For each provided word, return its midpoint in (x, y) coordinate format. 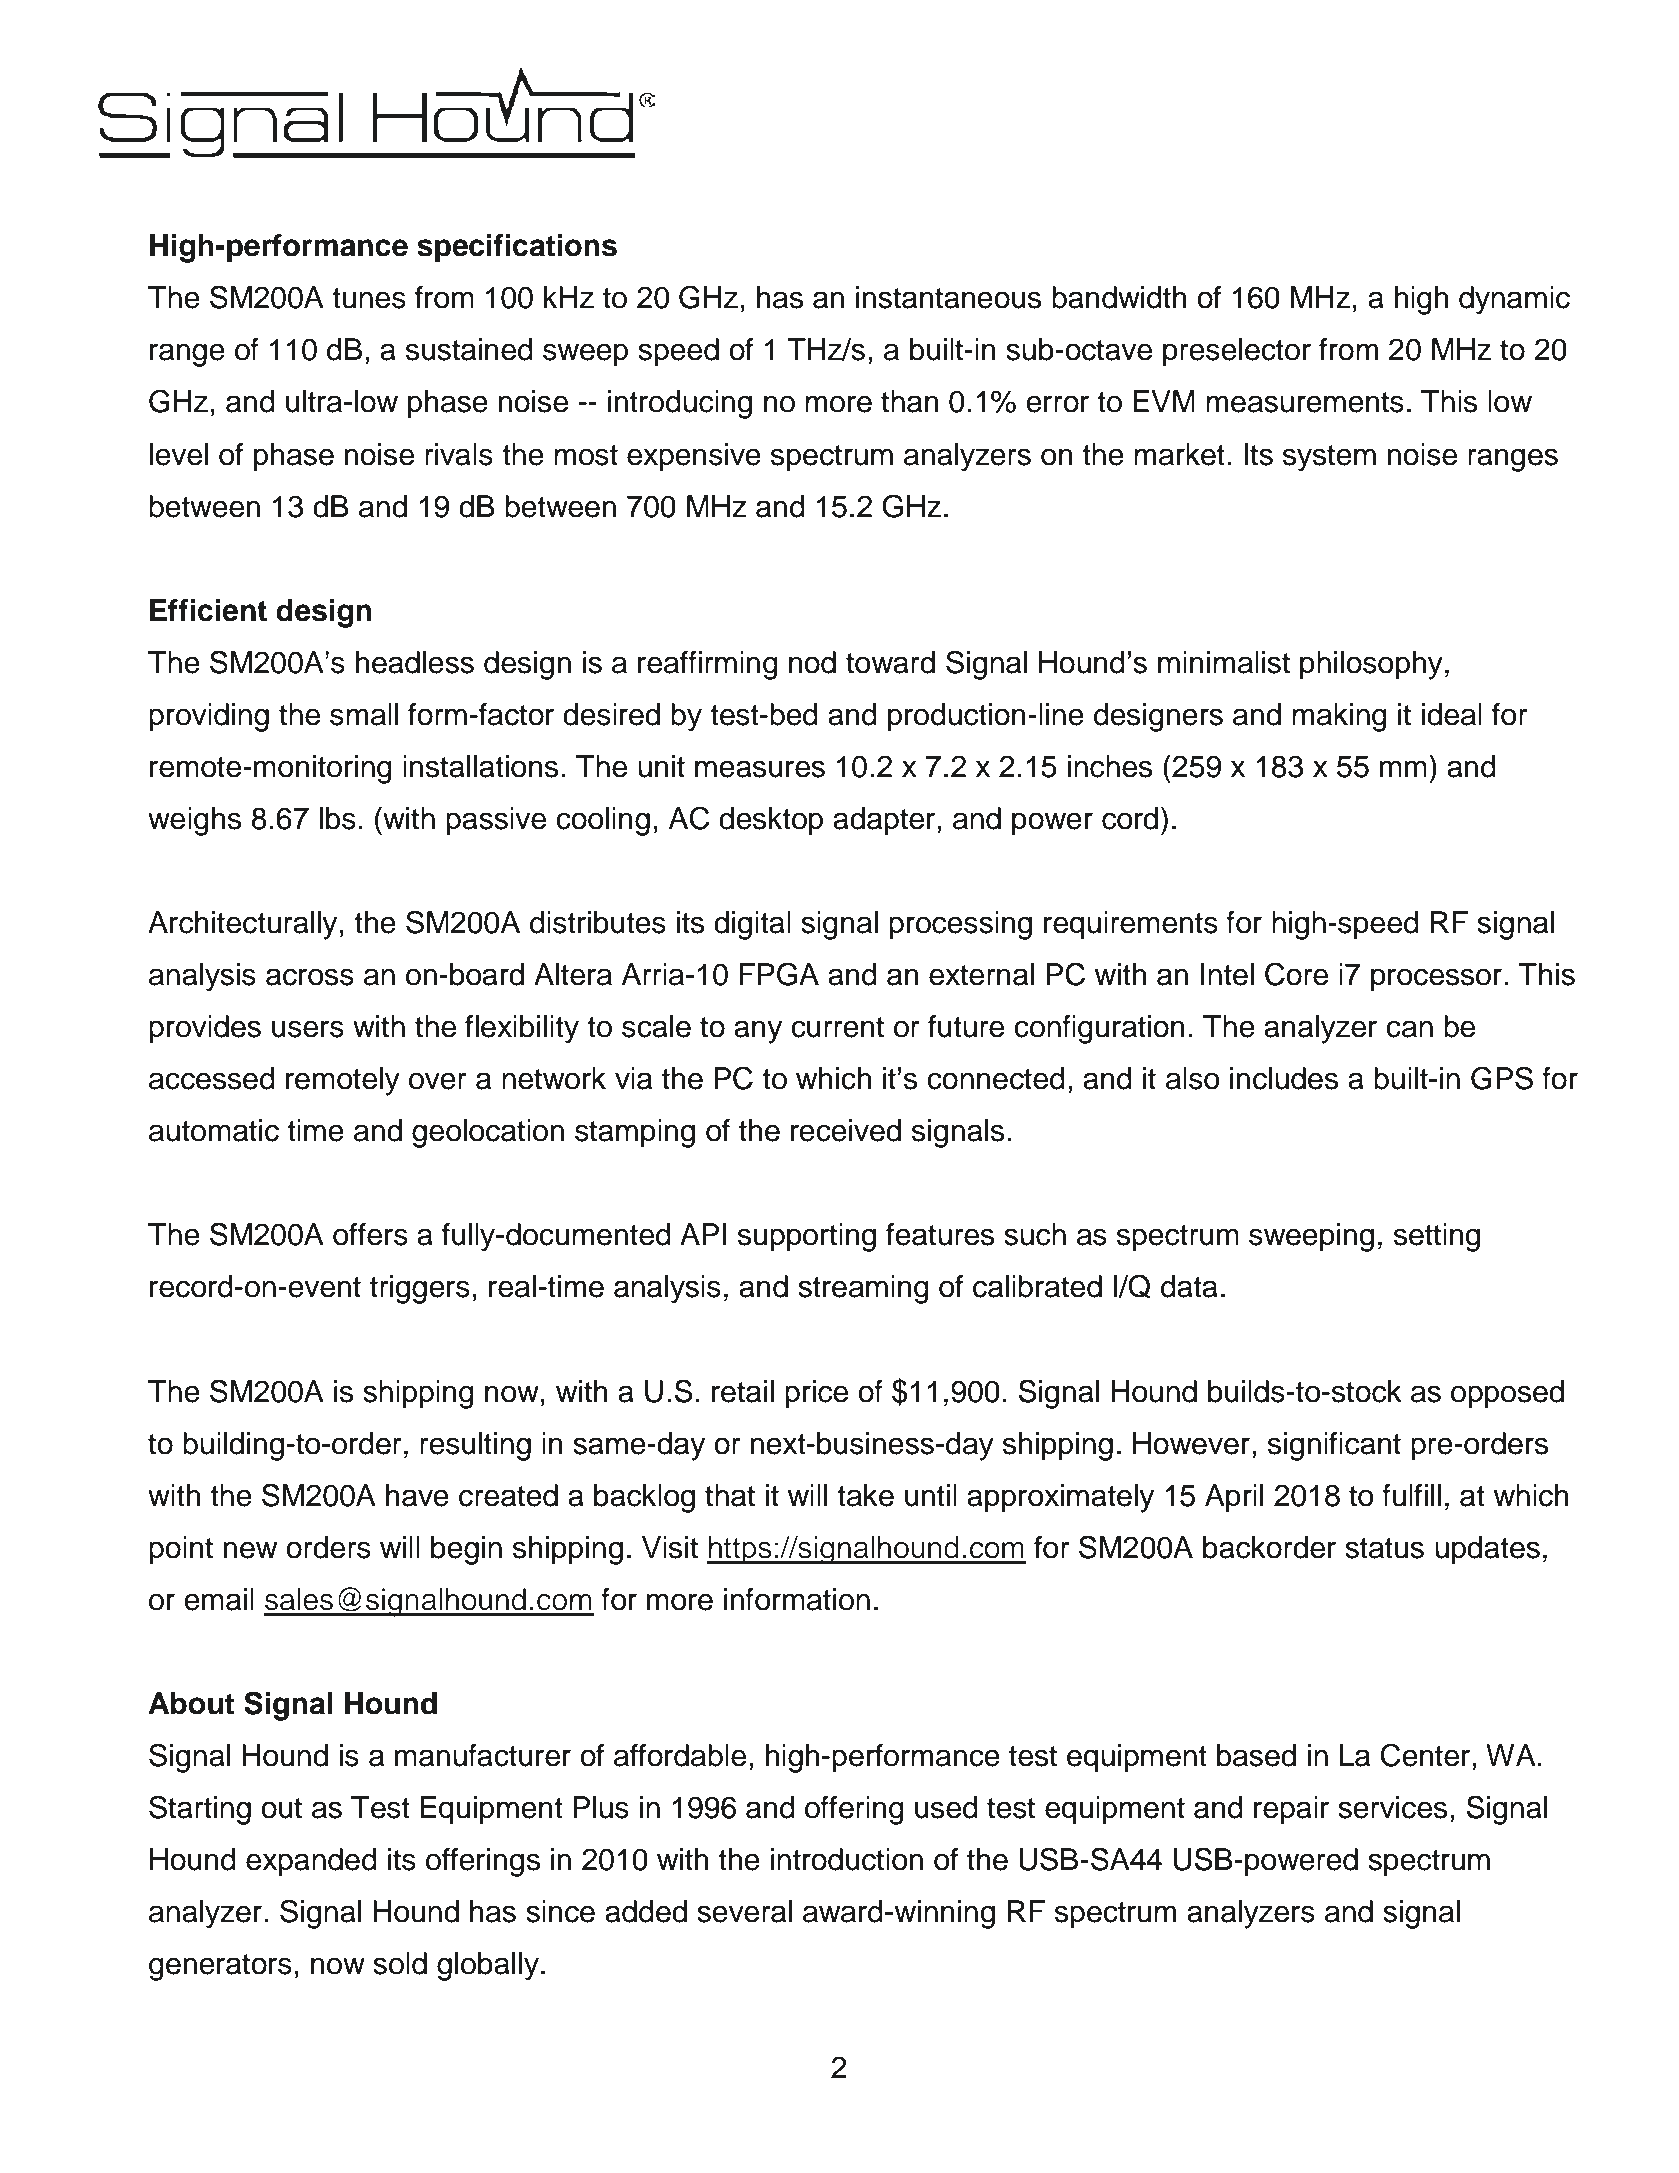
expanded (311, 1862)
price (816, 1394)
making (1339, 717)
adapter (885, 821)
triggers (420, 1289)
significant (1334, 1446)
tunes (369, 298)
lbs (338, 818)
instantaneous (948, 297)
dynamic (1514, 300)
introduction (847, 1859)
